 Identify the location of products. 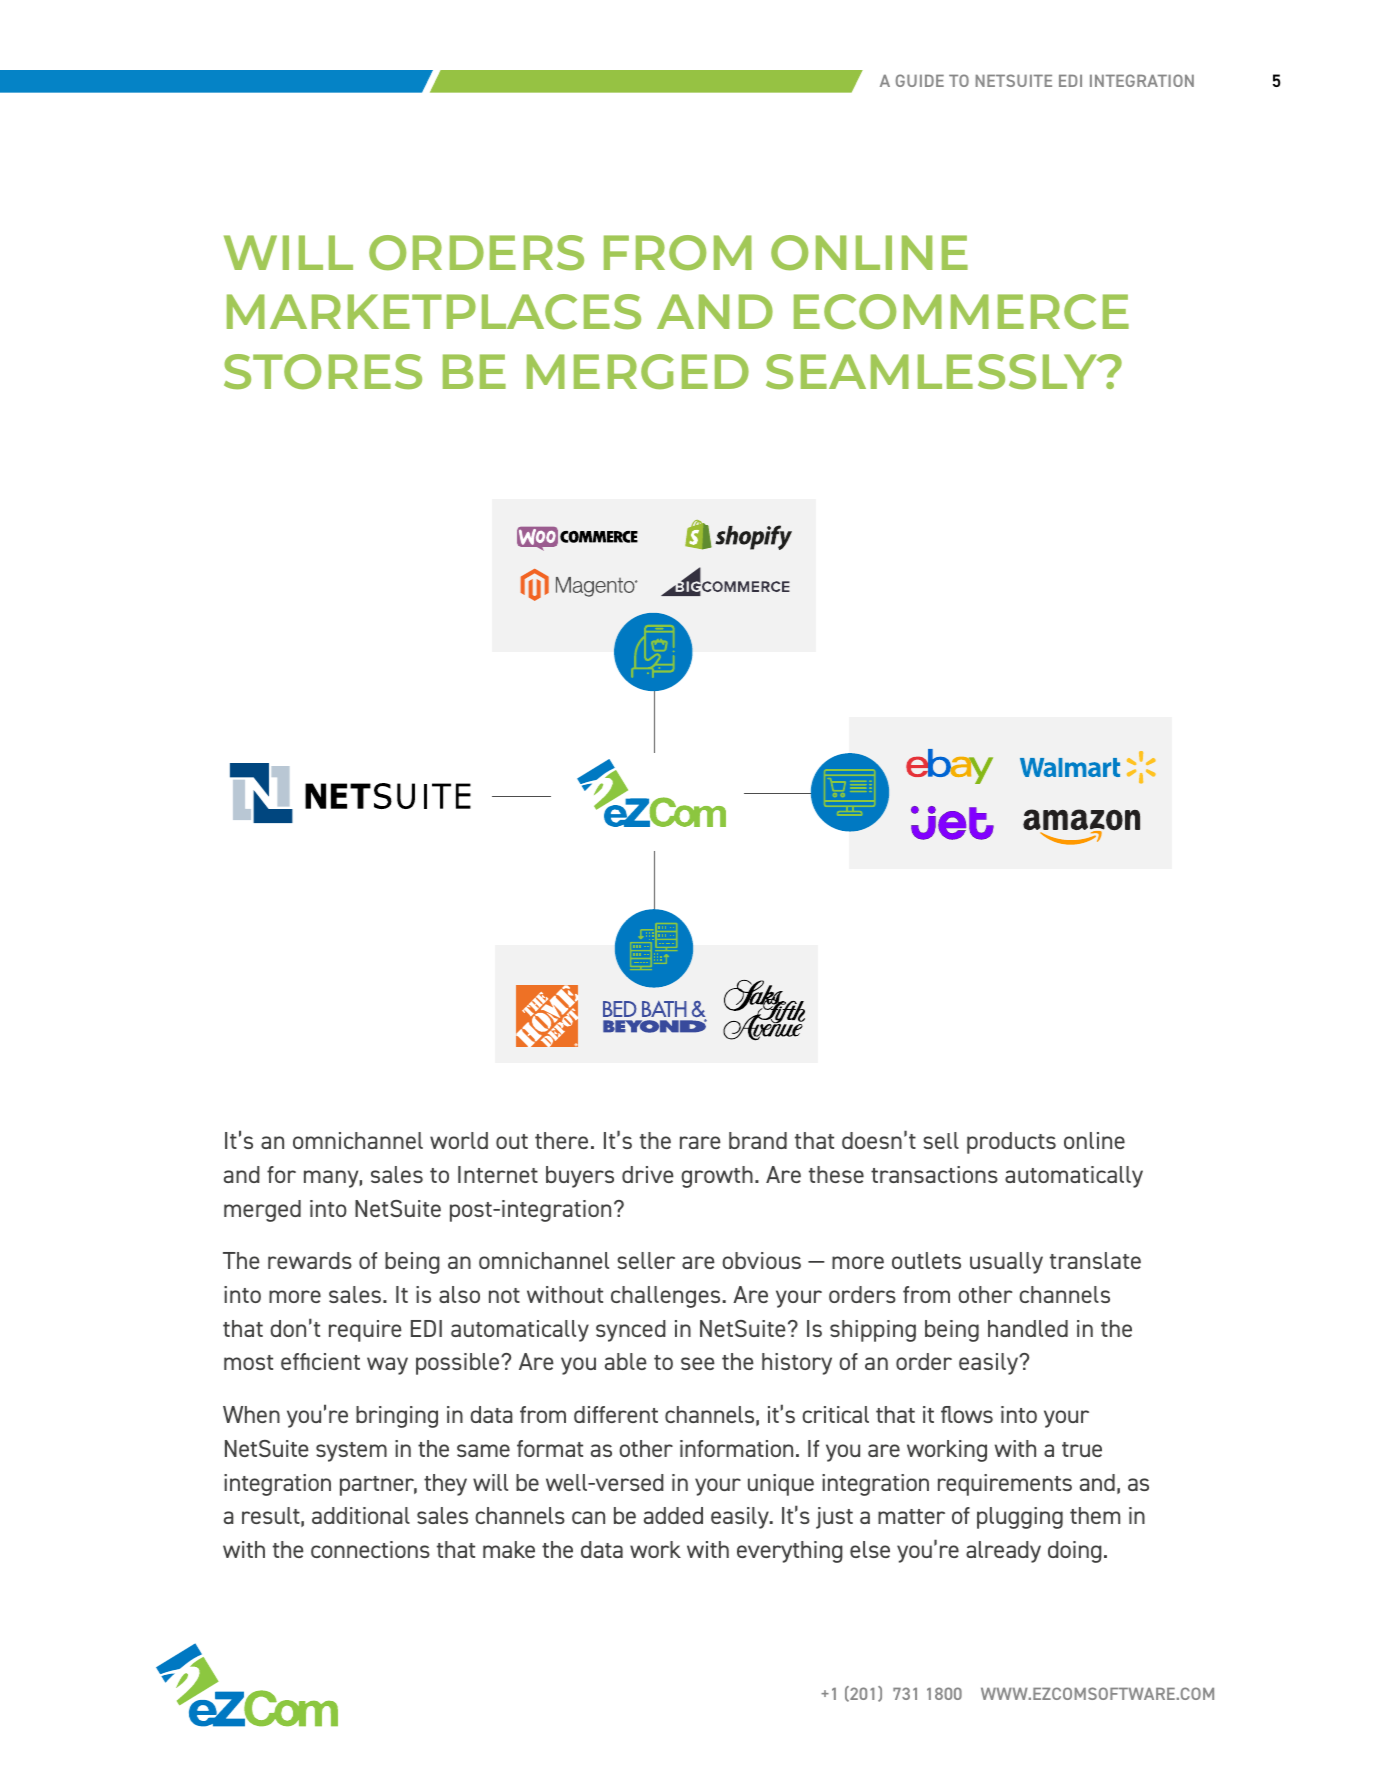
(1011, 1143).
